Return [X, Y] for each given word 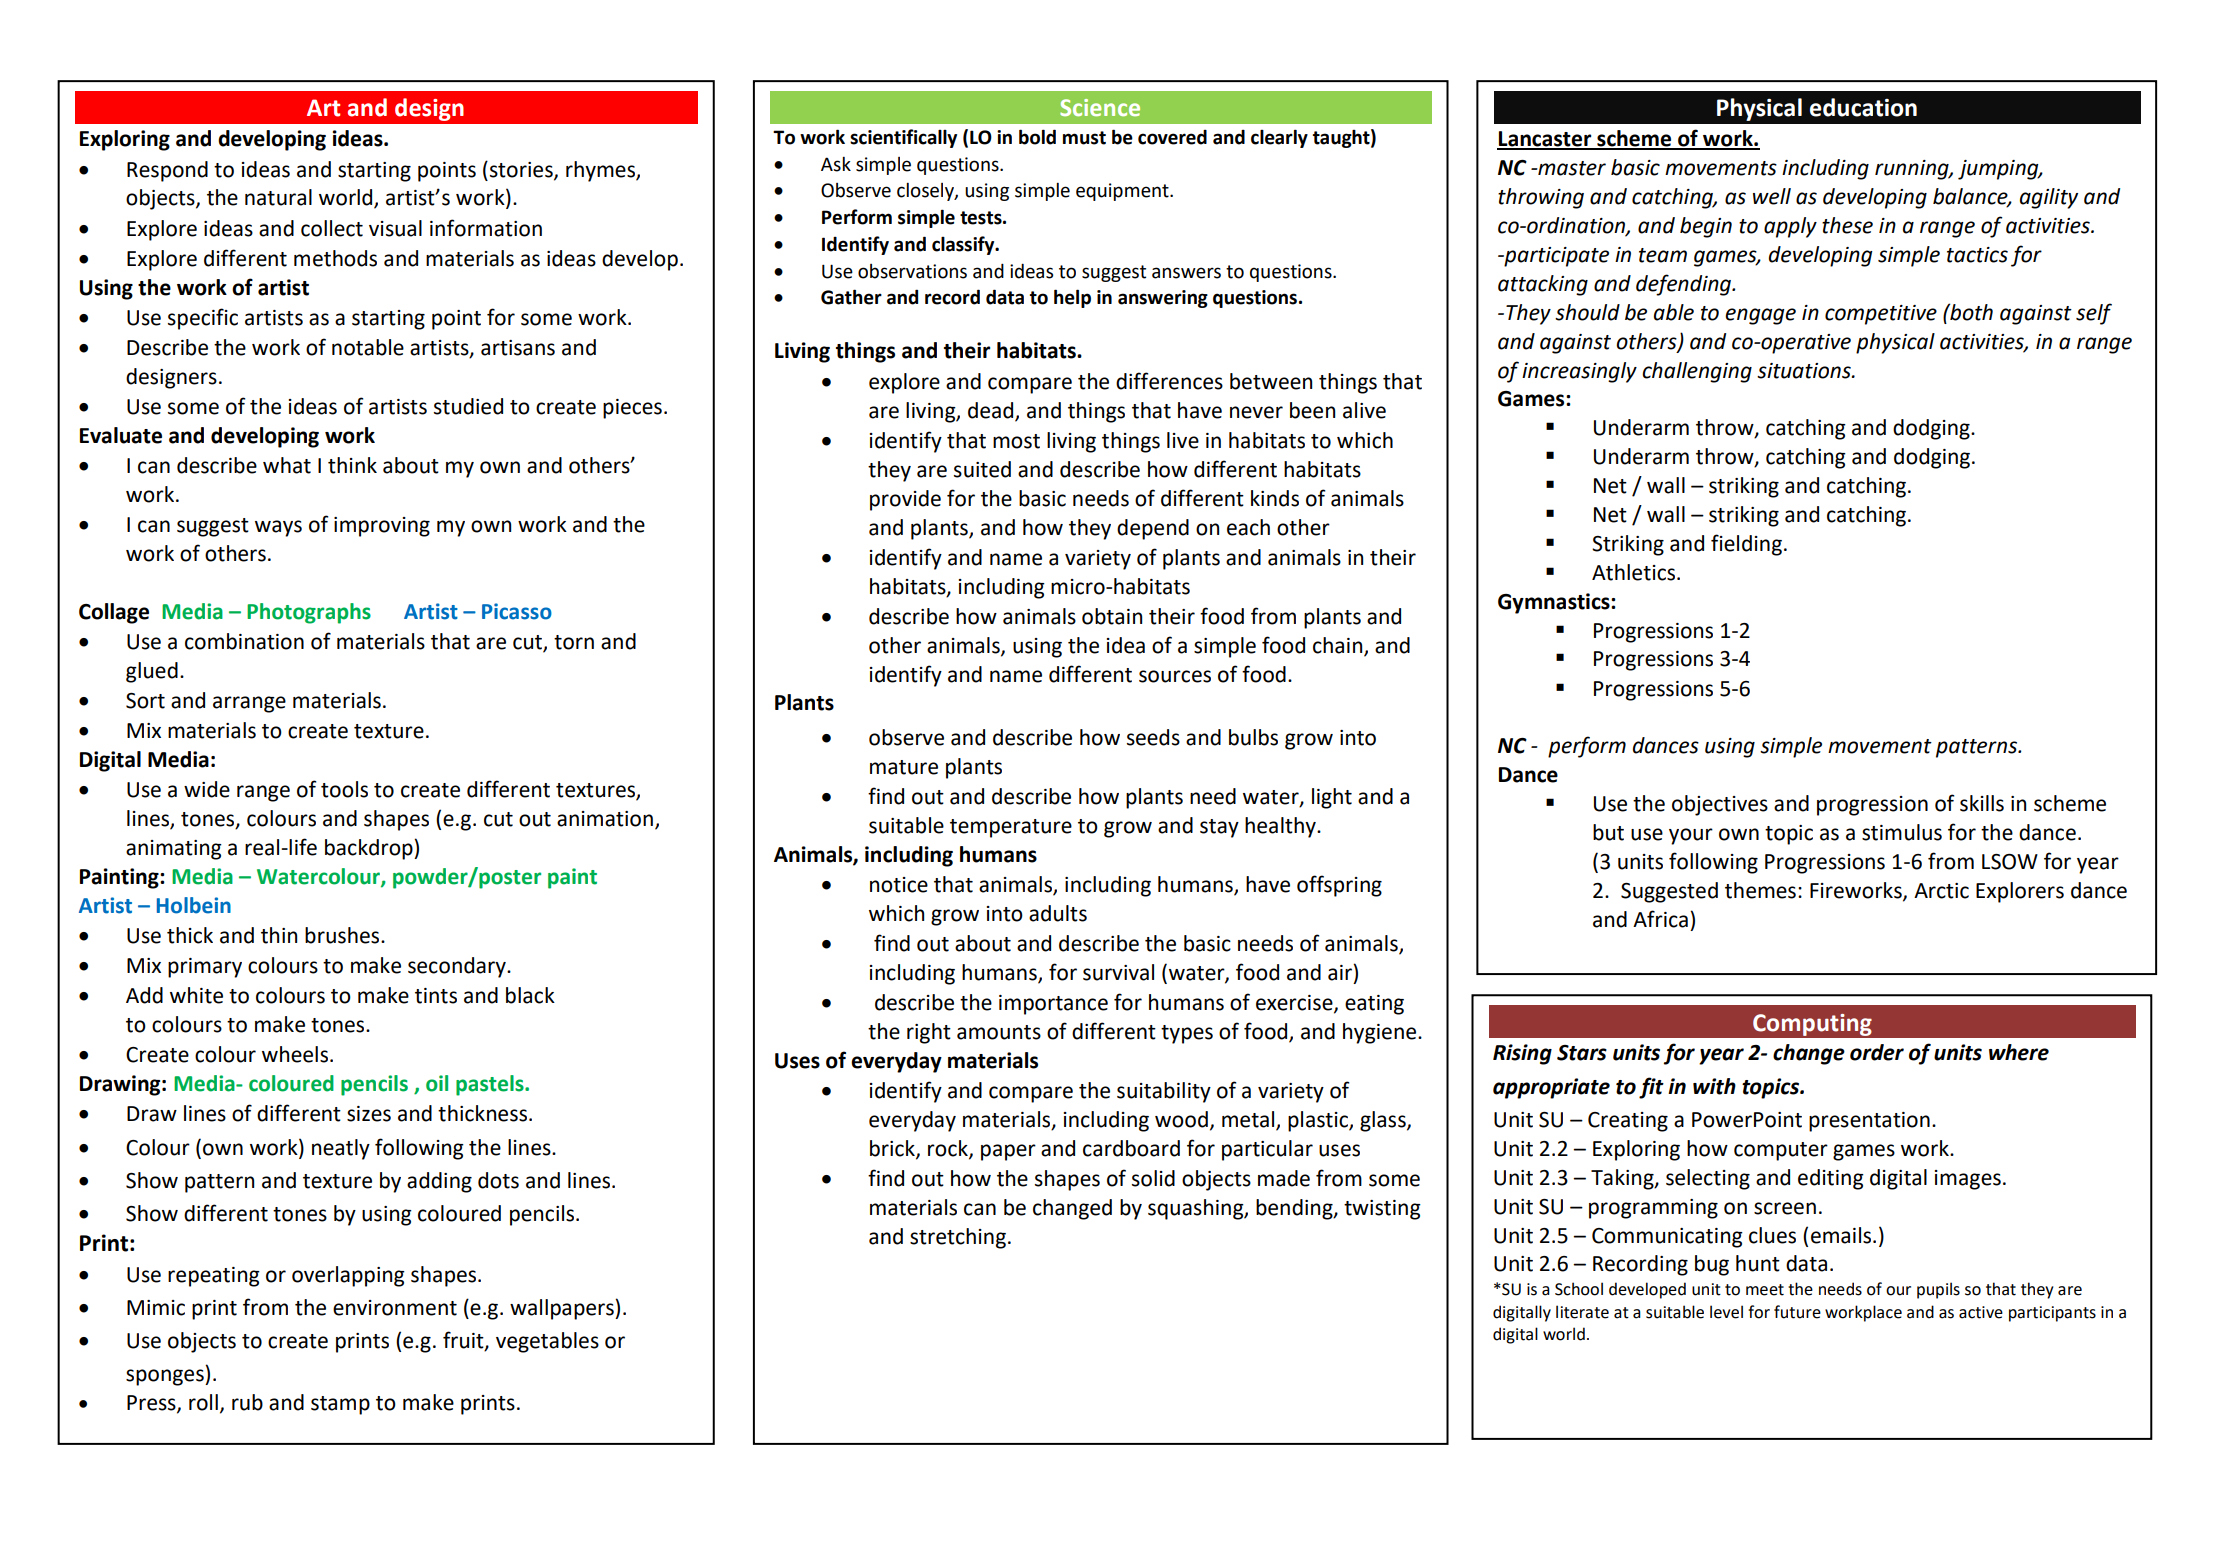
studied [468, 406]
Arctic [1941, 891]
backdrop [370, 849]
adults [1058, 913]
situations [1805, 371]
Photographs [309, 613]
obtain [1112, 616]
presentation [1869, 1122]
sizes [369, 1114]
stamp [340, 1405]
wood [1181, 1119]
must [1084, 138]
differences [1169, 381]
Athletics [1635, 572]
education [1863, 107]
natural [278, 197]
